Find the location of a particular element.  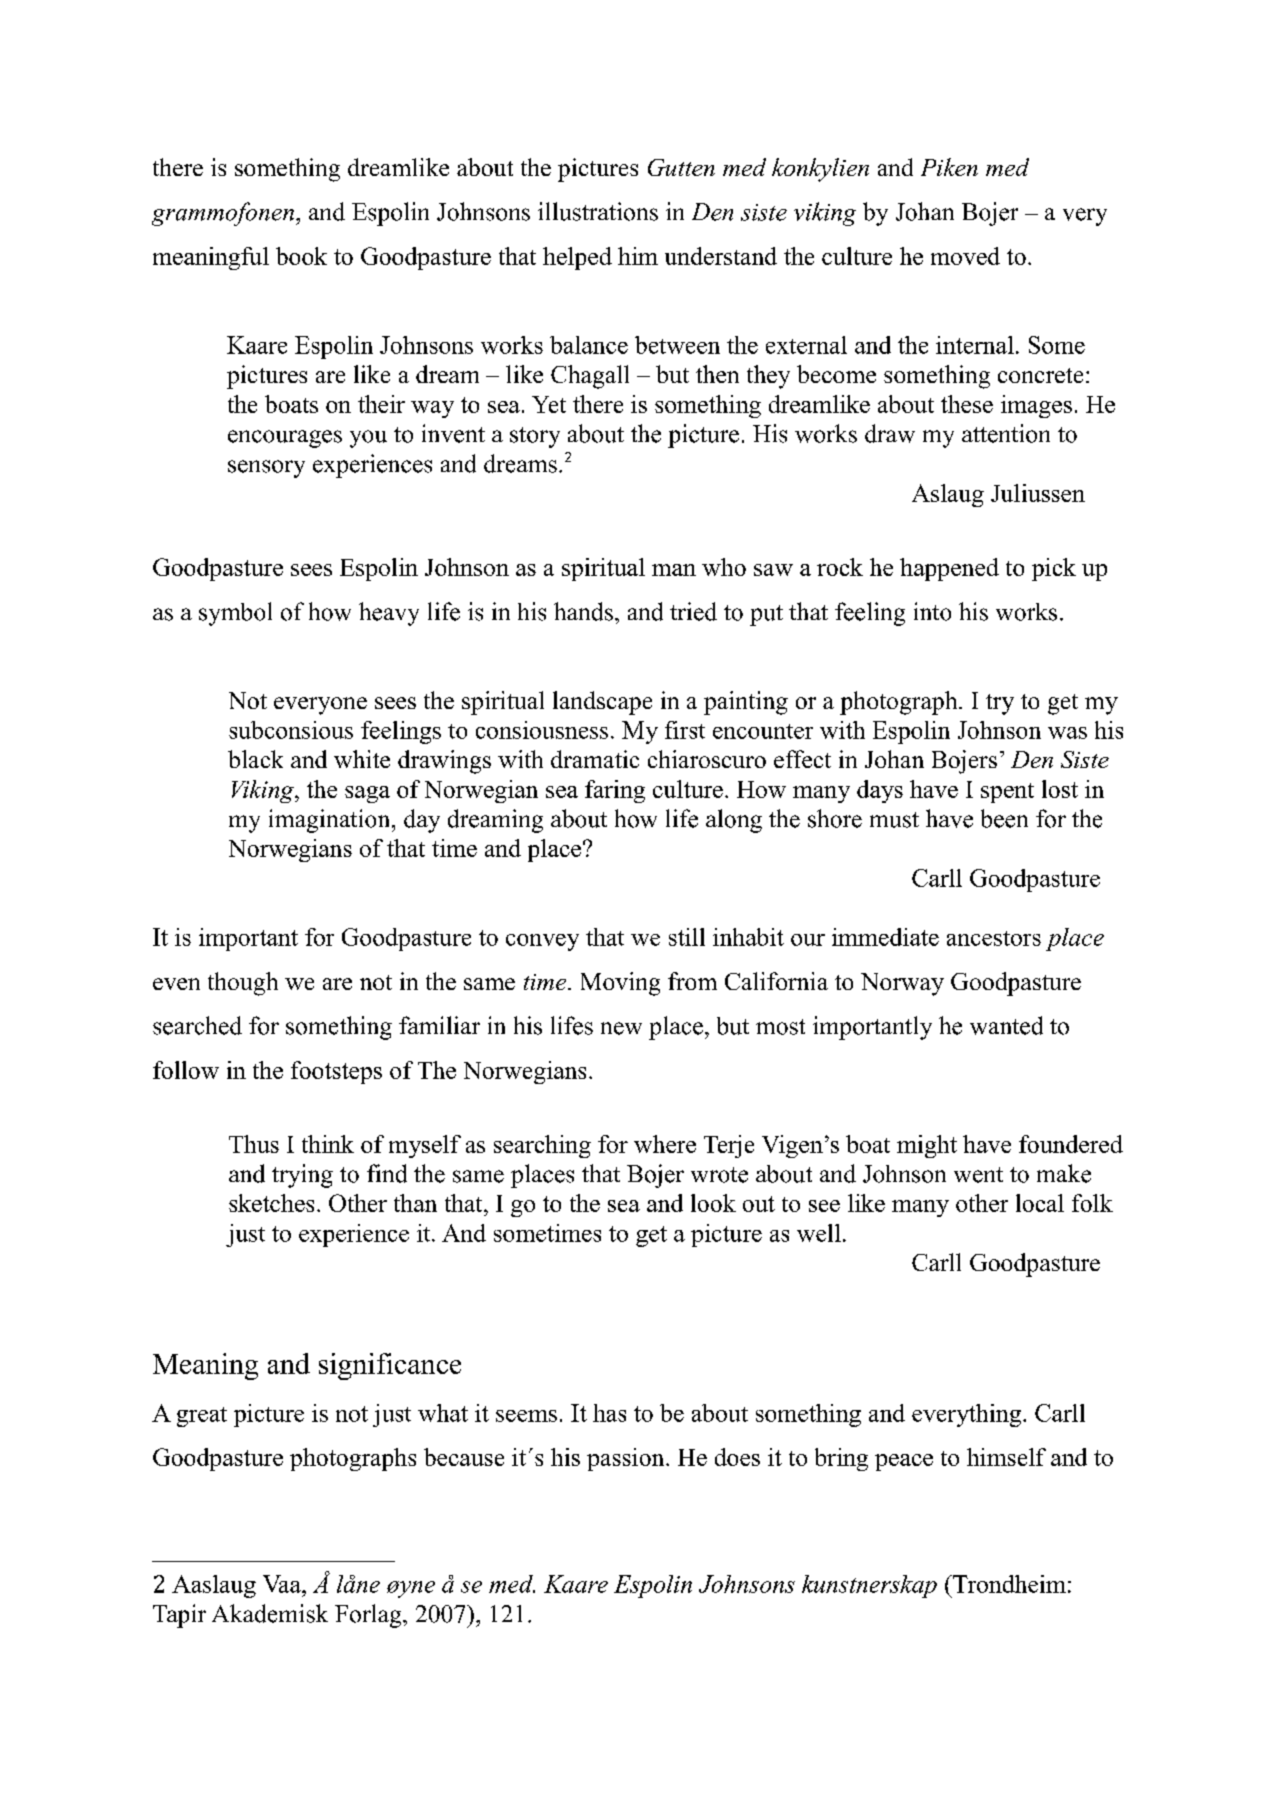

went is located at coordinates (978, 1175).
